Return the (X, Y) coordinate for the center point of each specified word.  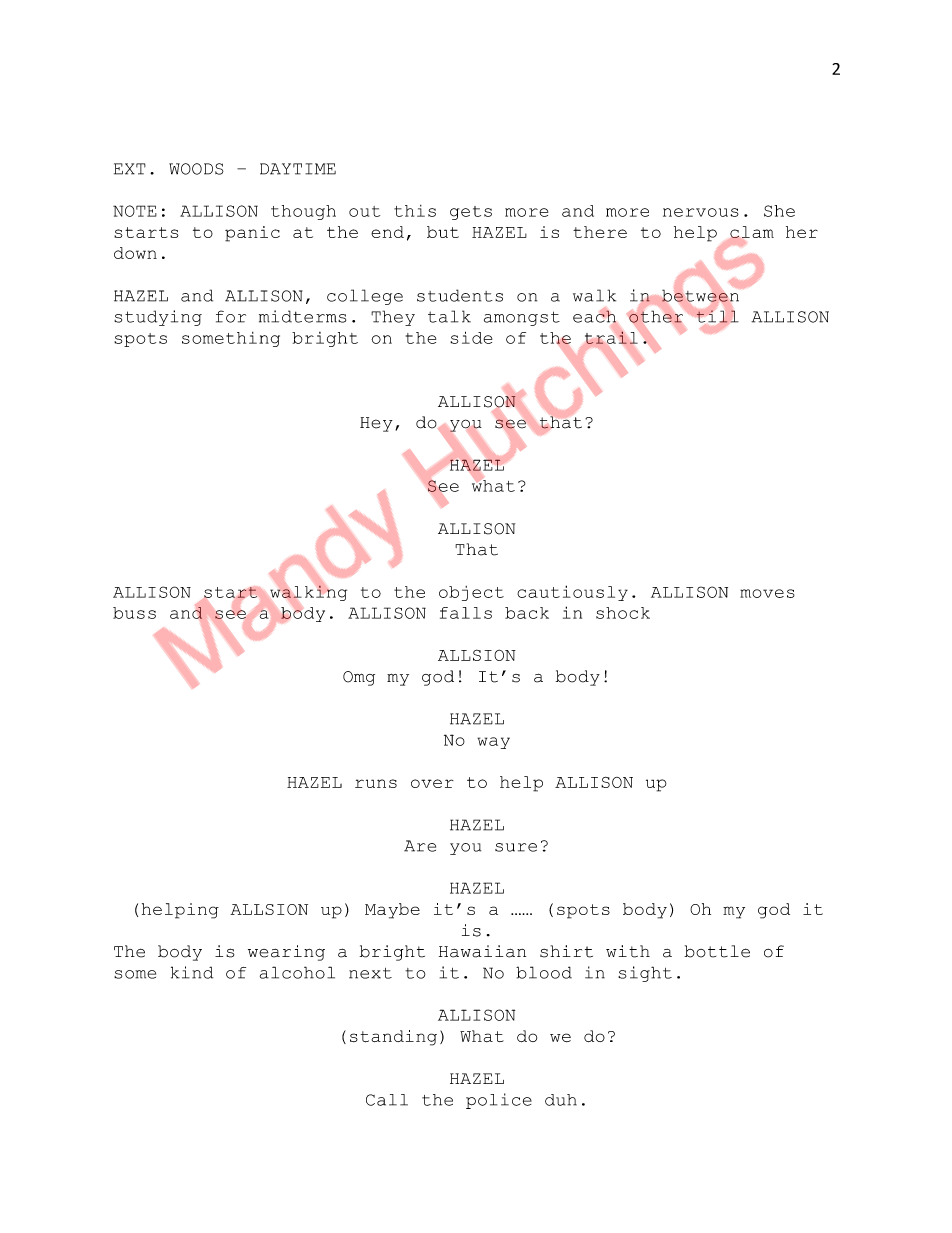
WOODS (196, 169)
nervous (701, 212)
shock (623, 613)
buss (134, 613)
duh (561, 1100)
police (499, 1101)
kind (192, 972)
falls (466, 613)
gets (471, 213)
